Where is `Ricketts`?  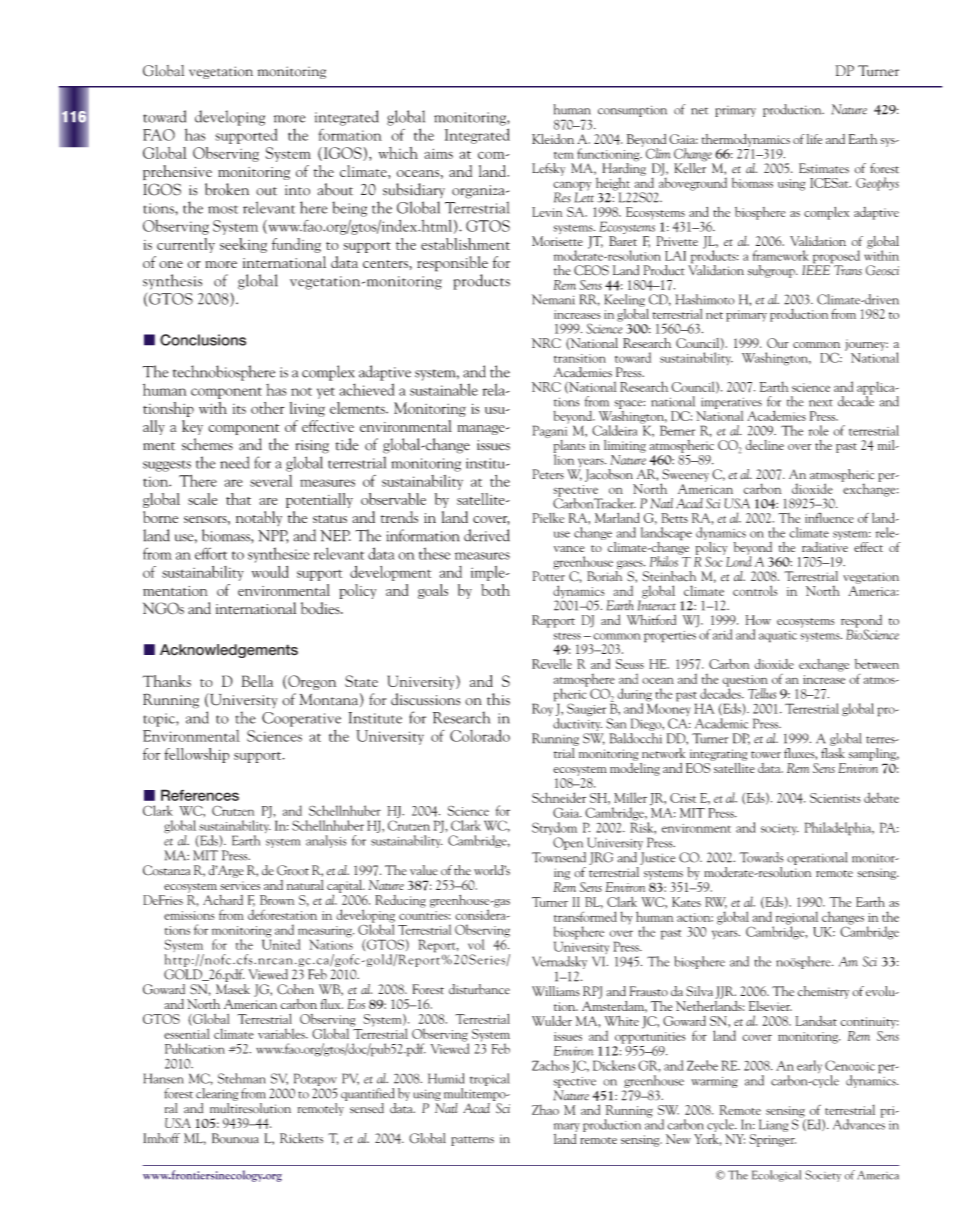
Ricketts is located at coordinates (301, 1138).
